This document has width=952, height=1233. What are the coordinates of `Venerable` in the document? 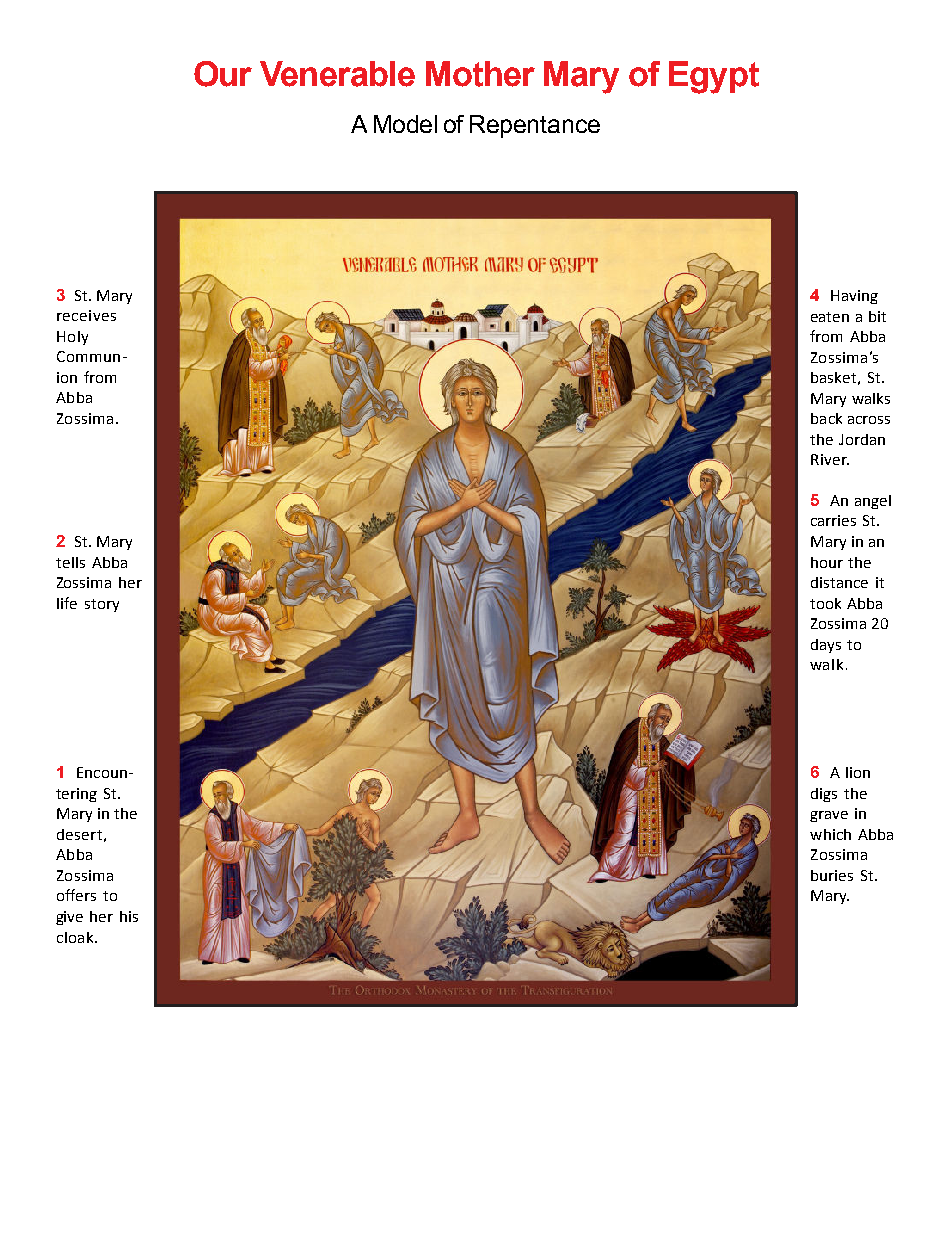 It's located at (337, 74).
